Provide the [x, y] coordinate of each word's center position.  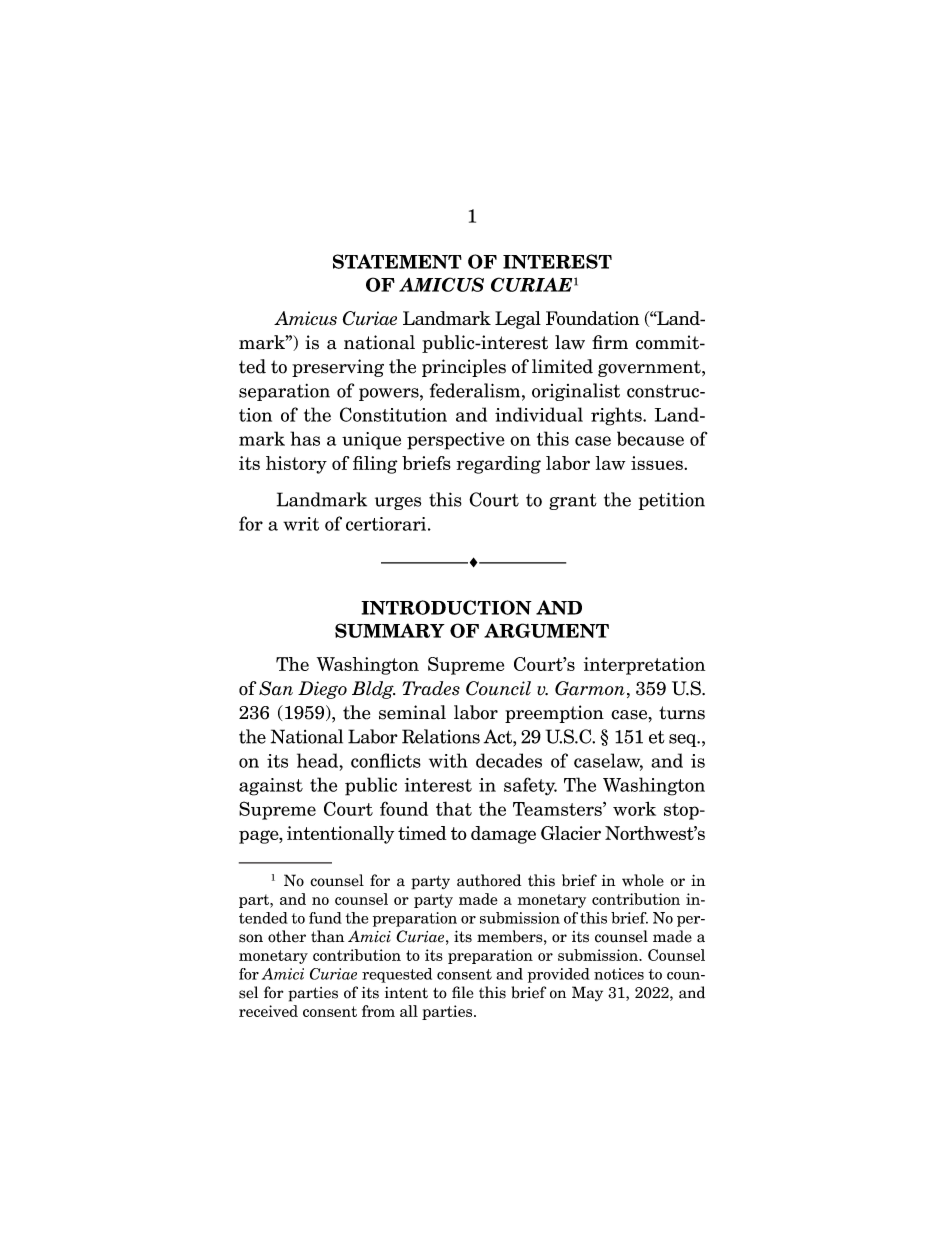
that [454, 808]
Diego [322, 690]
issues [658, 463]
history [296, 465]
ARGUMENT [546, 630]
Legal [518, 320]
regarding [499, 465]
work [634, 808]
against [271, 787]
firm [610, 342]
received [268, 1011]
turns [682, 713]
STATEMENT [397, 261]
